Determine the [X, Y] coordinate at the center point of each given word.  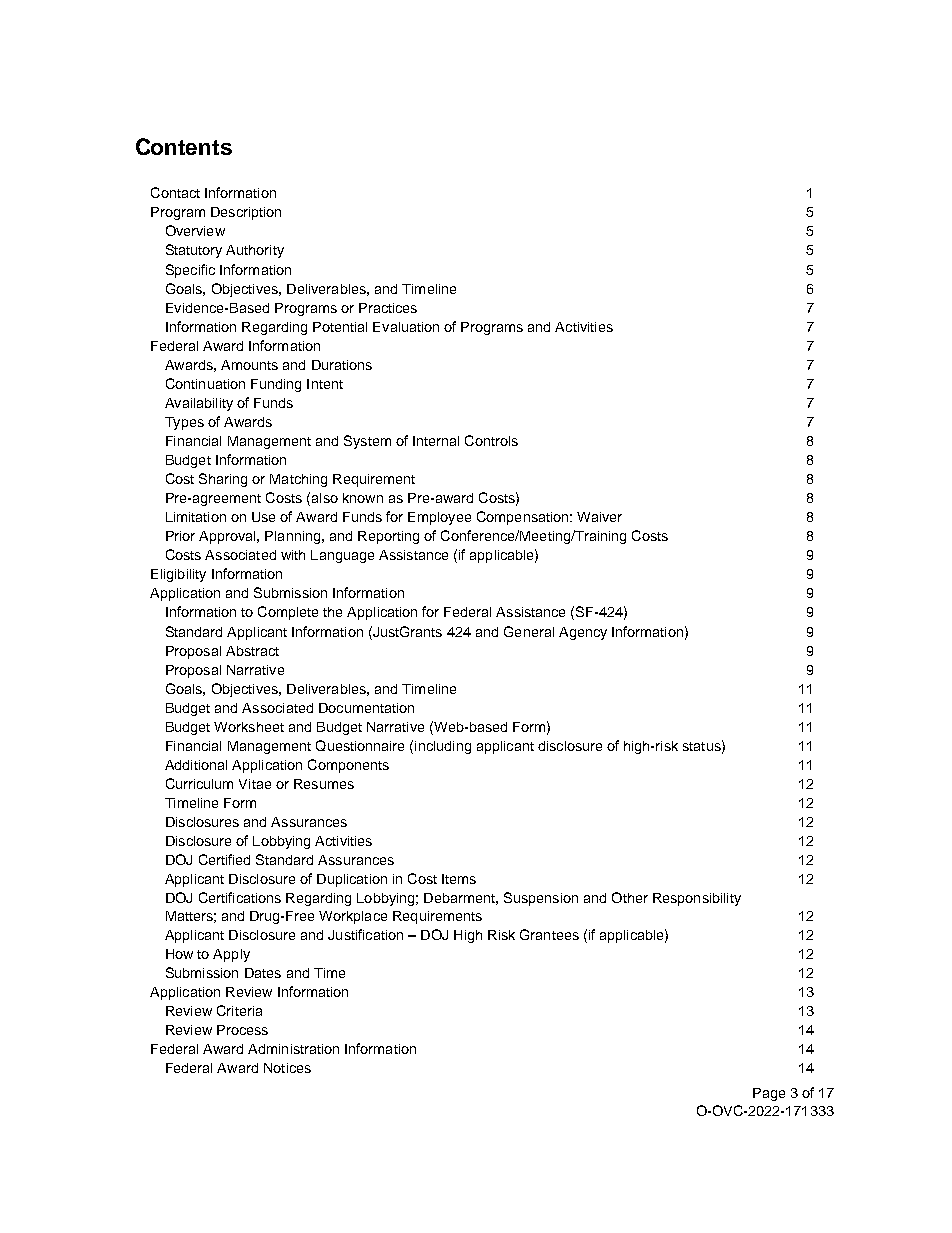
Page [769, 1094]
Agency [583, 633]
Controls [491, 440]
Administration [293, 1049]
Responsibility [697, 899]
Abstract [252, 651]
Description [246, 213]
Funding [276, 385]
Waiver [599, 517]
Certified [224, 859]
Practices [388, 308]
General [529, 631]
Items [459, 879]
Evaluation [406, 327]
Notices [287, 1068]
